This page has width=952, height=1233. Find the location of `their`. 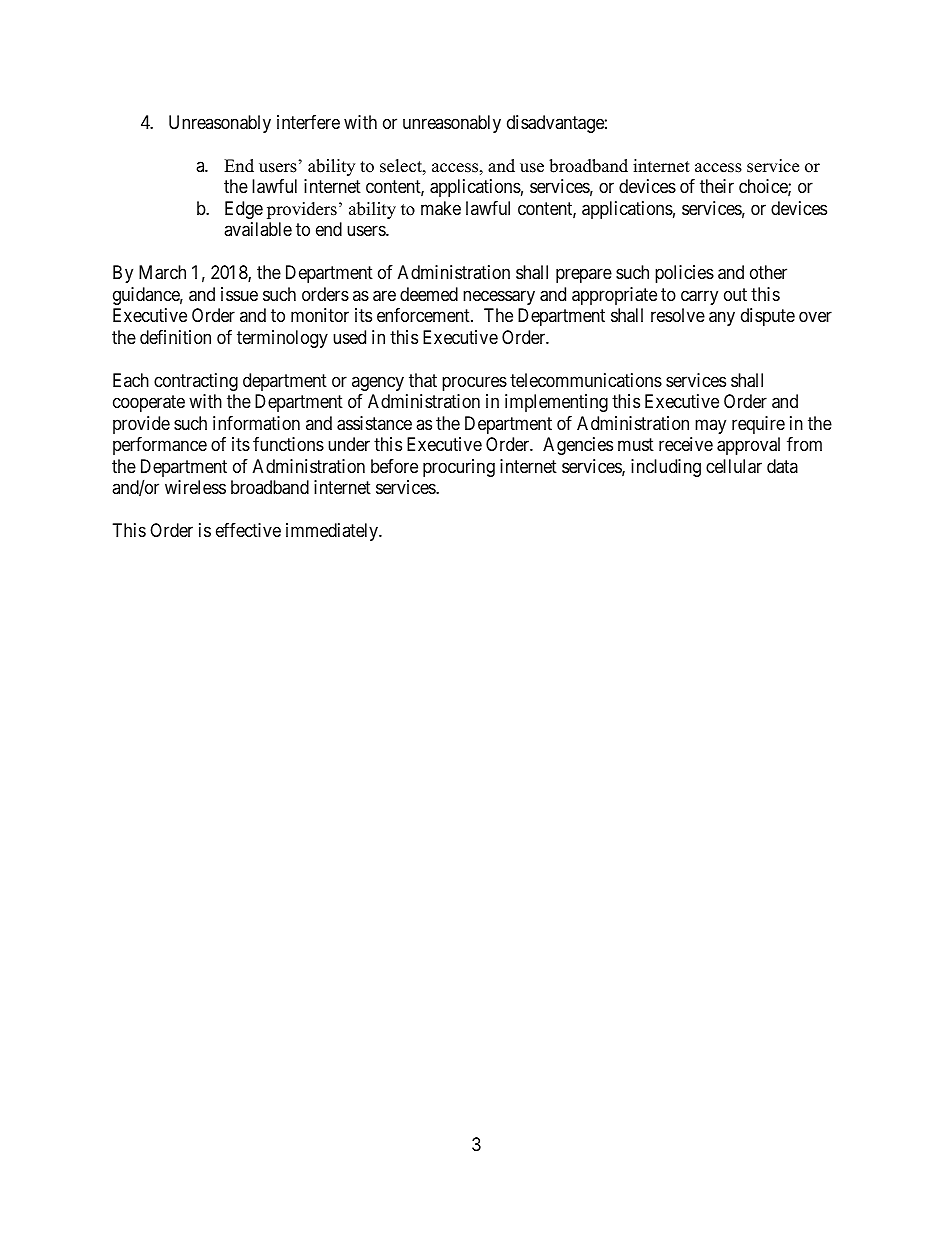

their is located at coordinates (717, 186).
